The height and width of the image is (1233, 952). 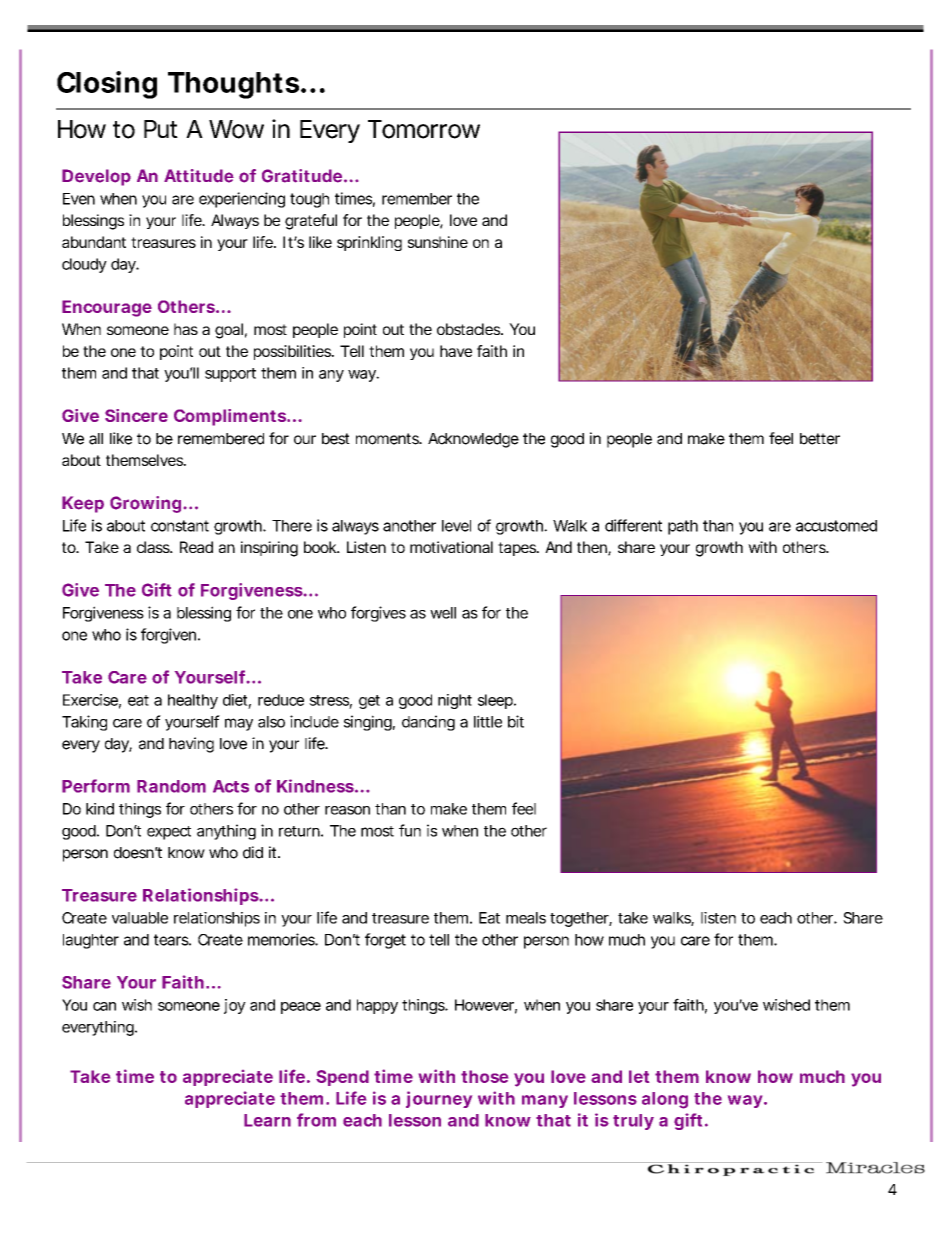 I want to click on better, so click(x=820, y=439).
